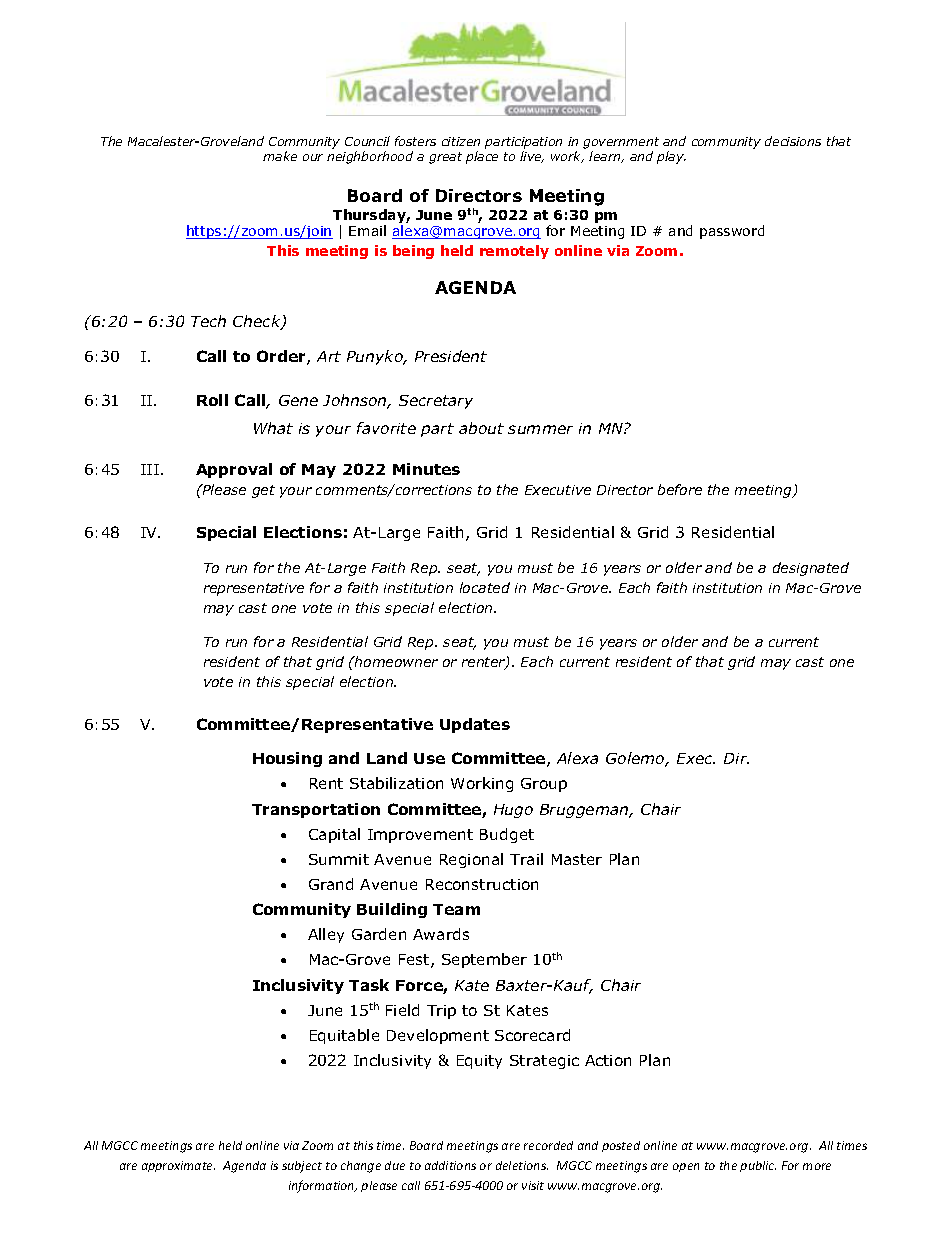 This screenshot has width=952, height=1233. What do you see at coordinates (481, 428) in the screenshot?
I see `about` at bounding box center [481, 428].
